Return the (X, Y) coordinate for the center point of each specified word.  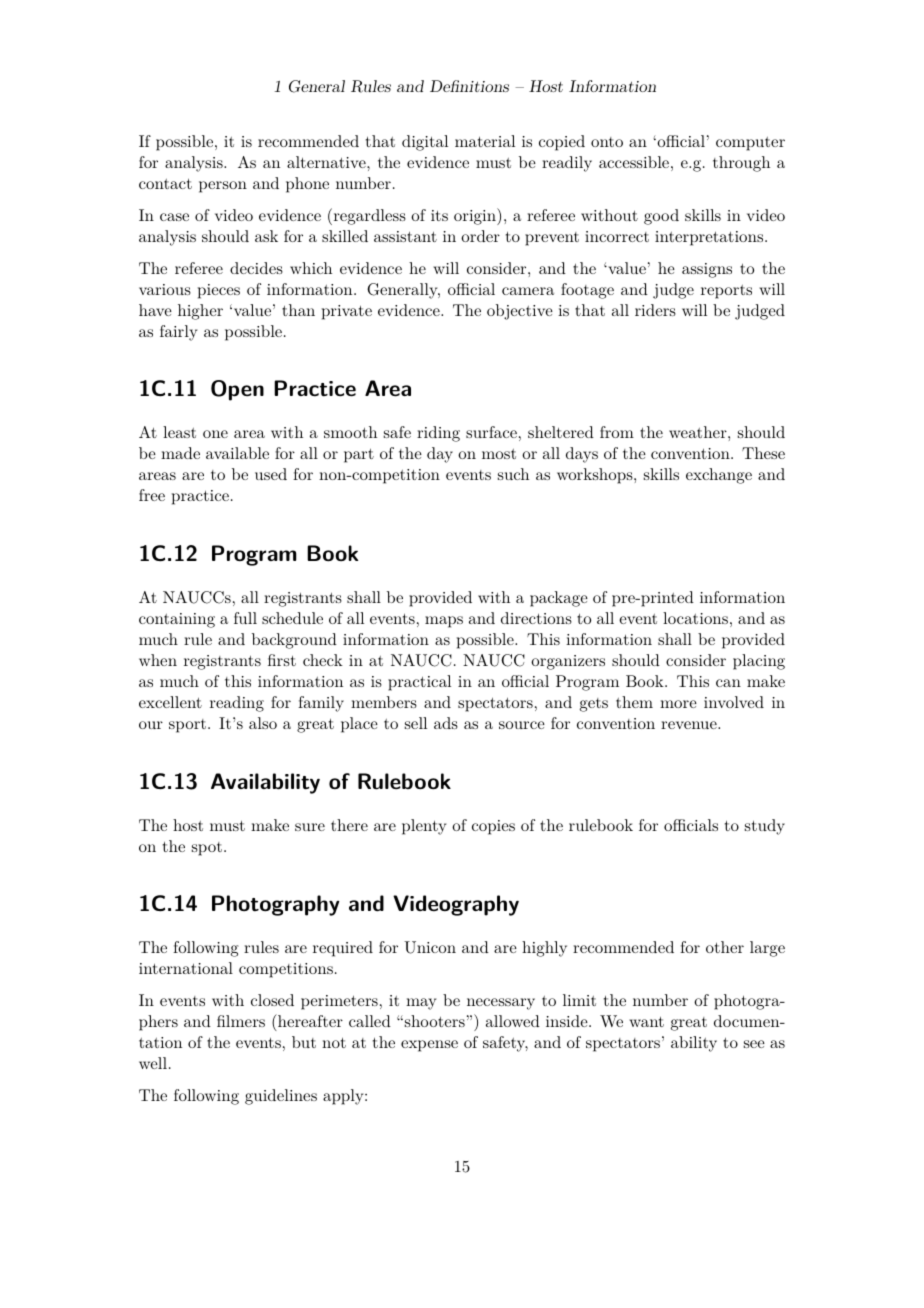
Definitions (469, 86)
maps (444, 622)
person (223, 187)
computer (750, 144)
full (245, 618)
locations (695, 618)
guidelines (281, 1097)
